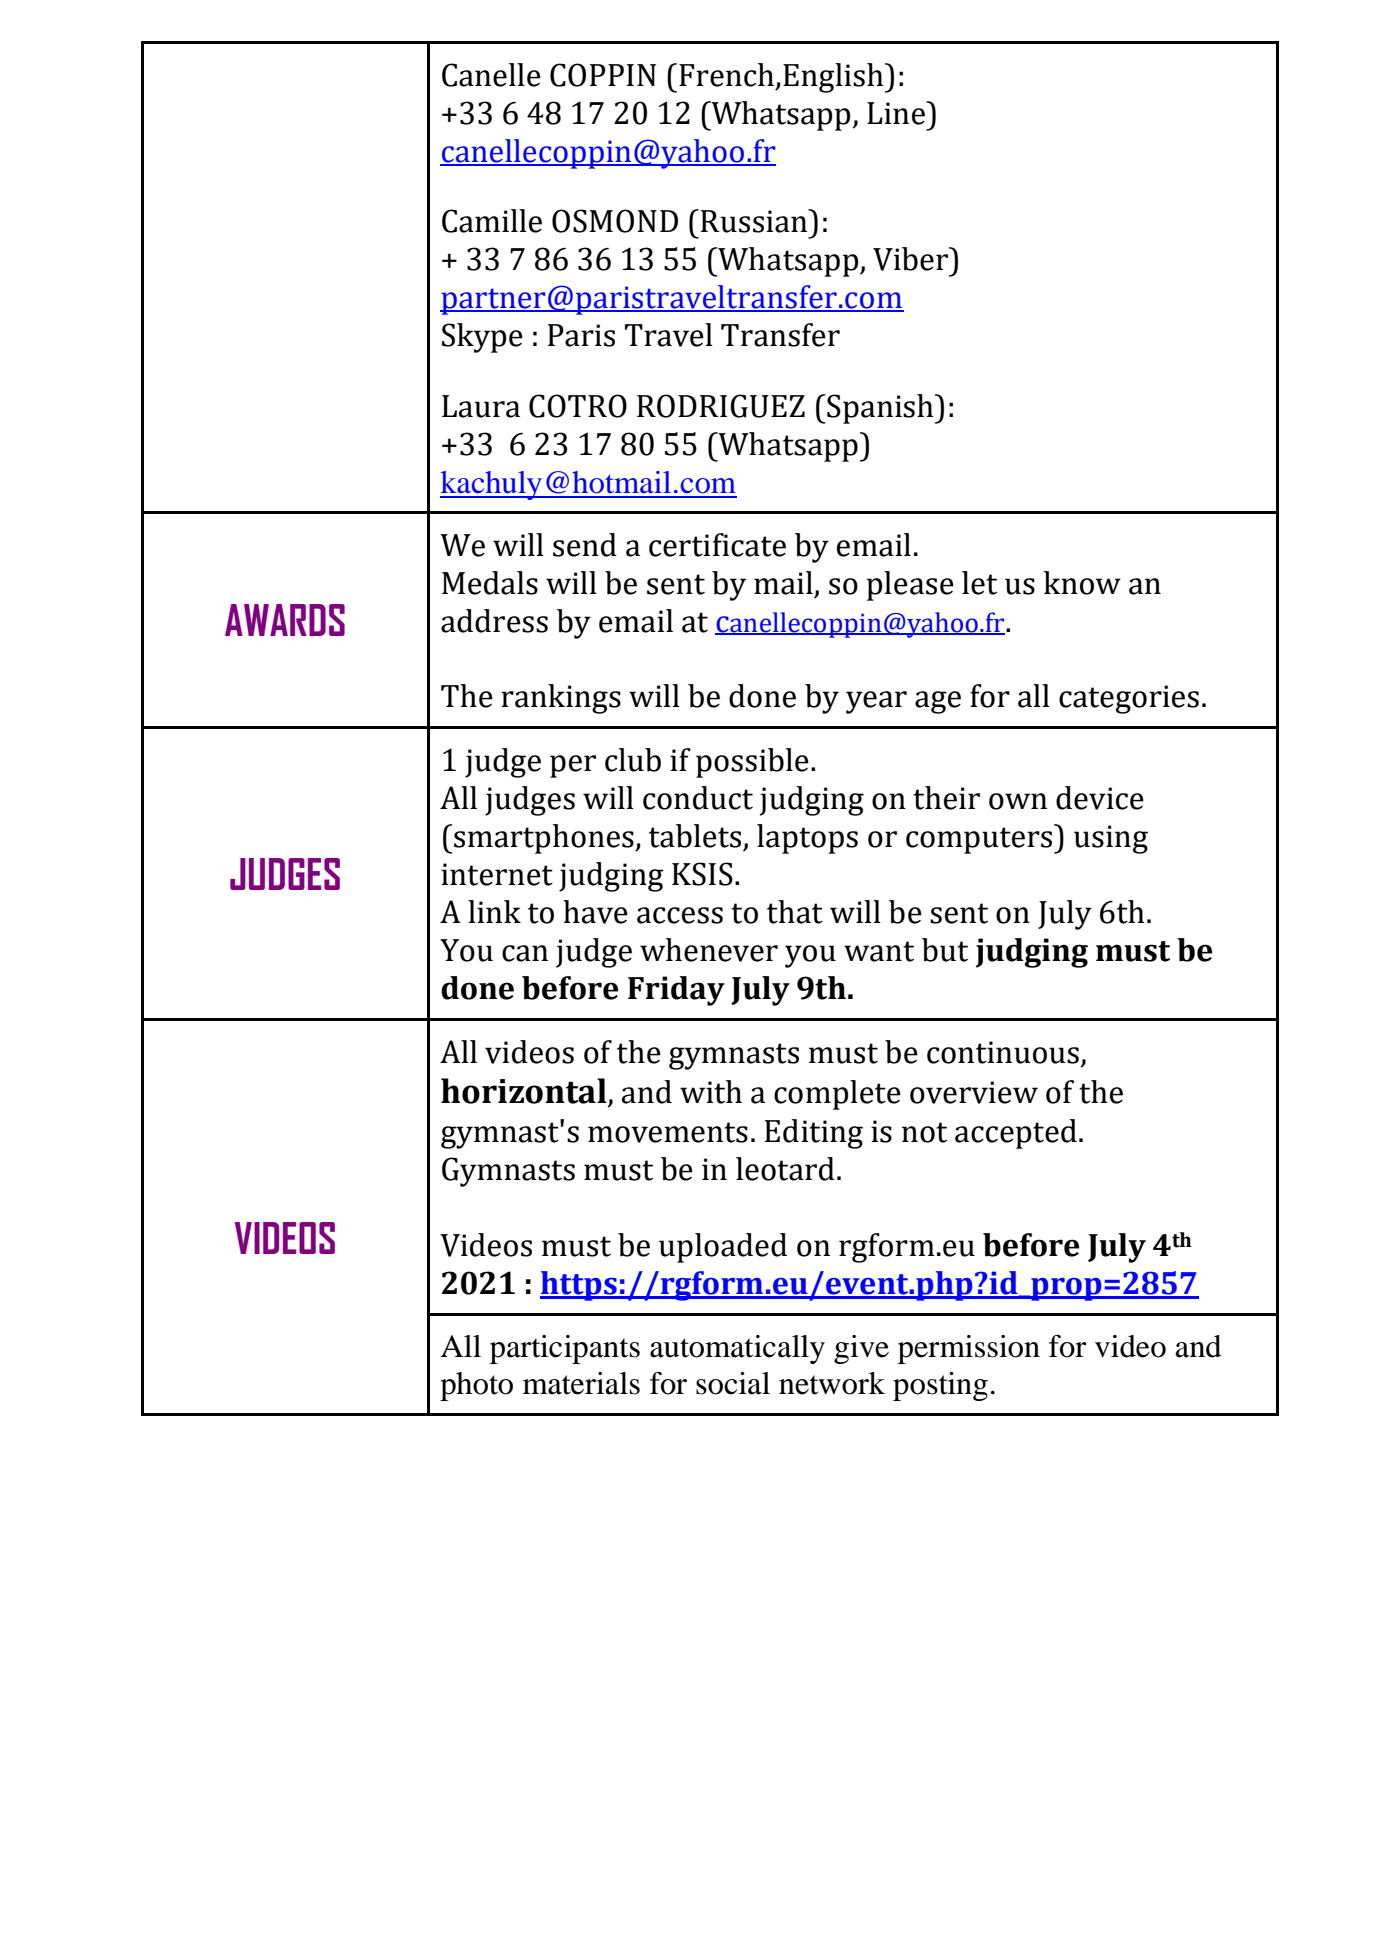 This document has width=1381, height=1952. What do you see at coordinates (1018, 801) in the document?
I see `own` at bounding box center [1018, 801].
